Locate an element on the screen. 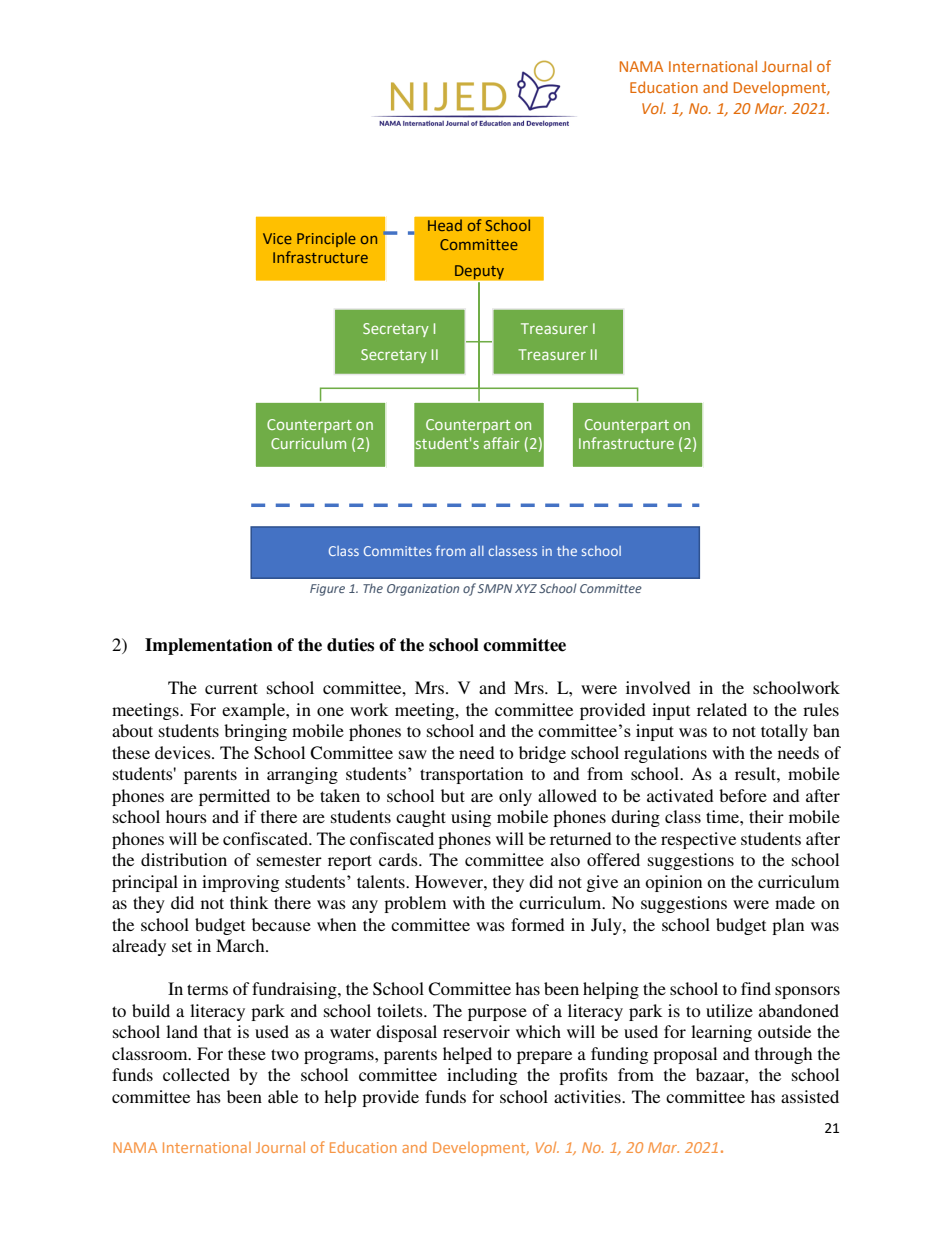 The height and width of the screenshot is (1233, 952). collected is located at coordinates (196, 1074).
